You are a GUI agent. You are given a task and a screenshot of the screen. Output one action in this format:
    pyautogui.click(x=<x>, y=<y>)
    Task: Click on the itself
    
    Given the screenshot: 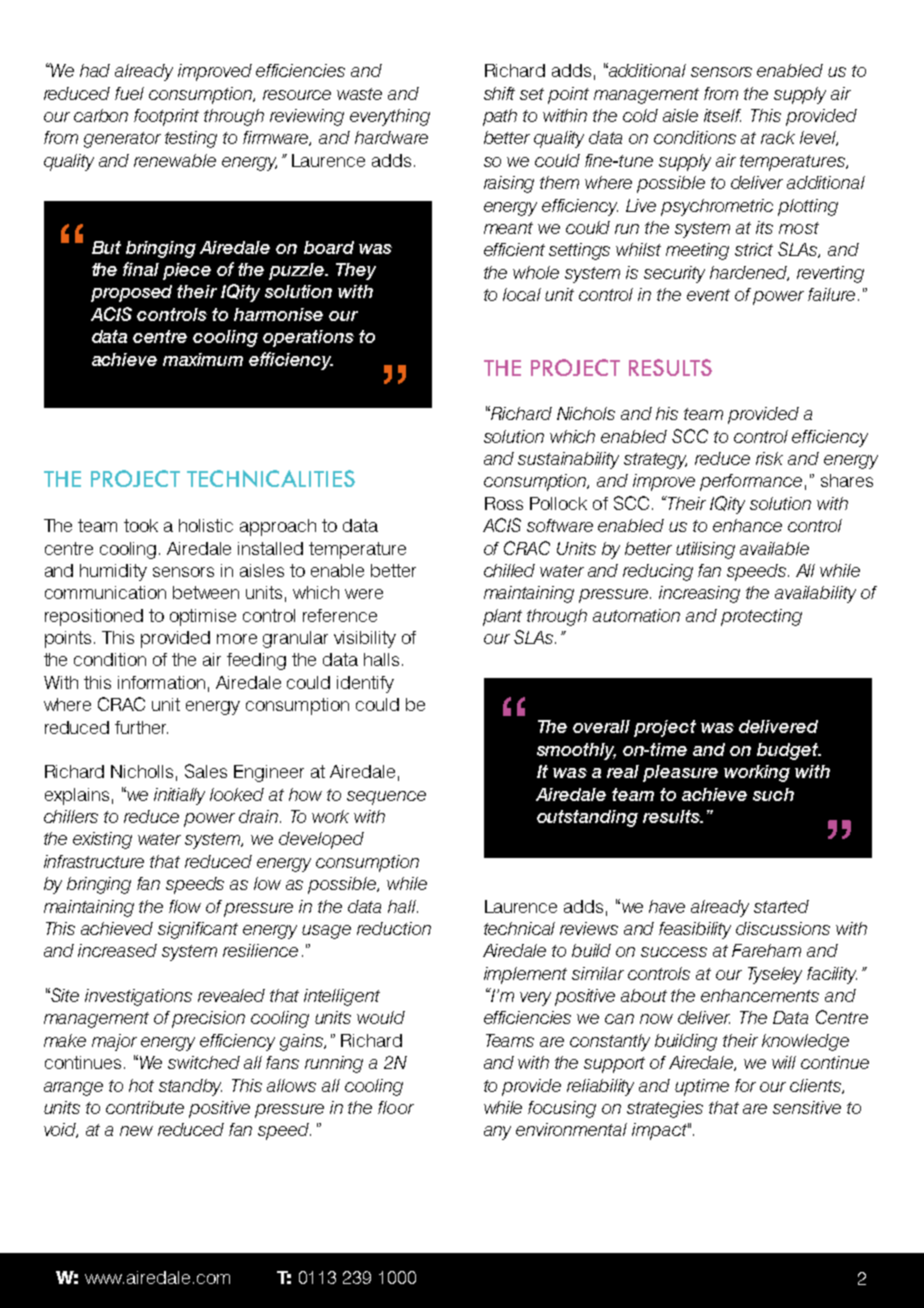 What is the action you would take?
    pyautogui.click(x=722, y=115)
